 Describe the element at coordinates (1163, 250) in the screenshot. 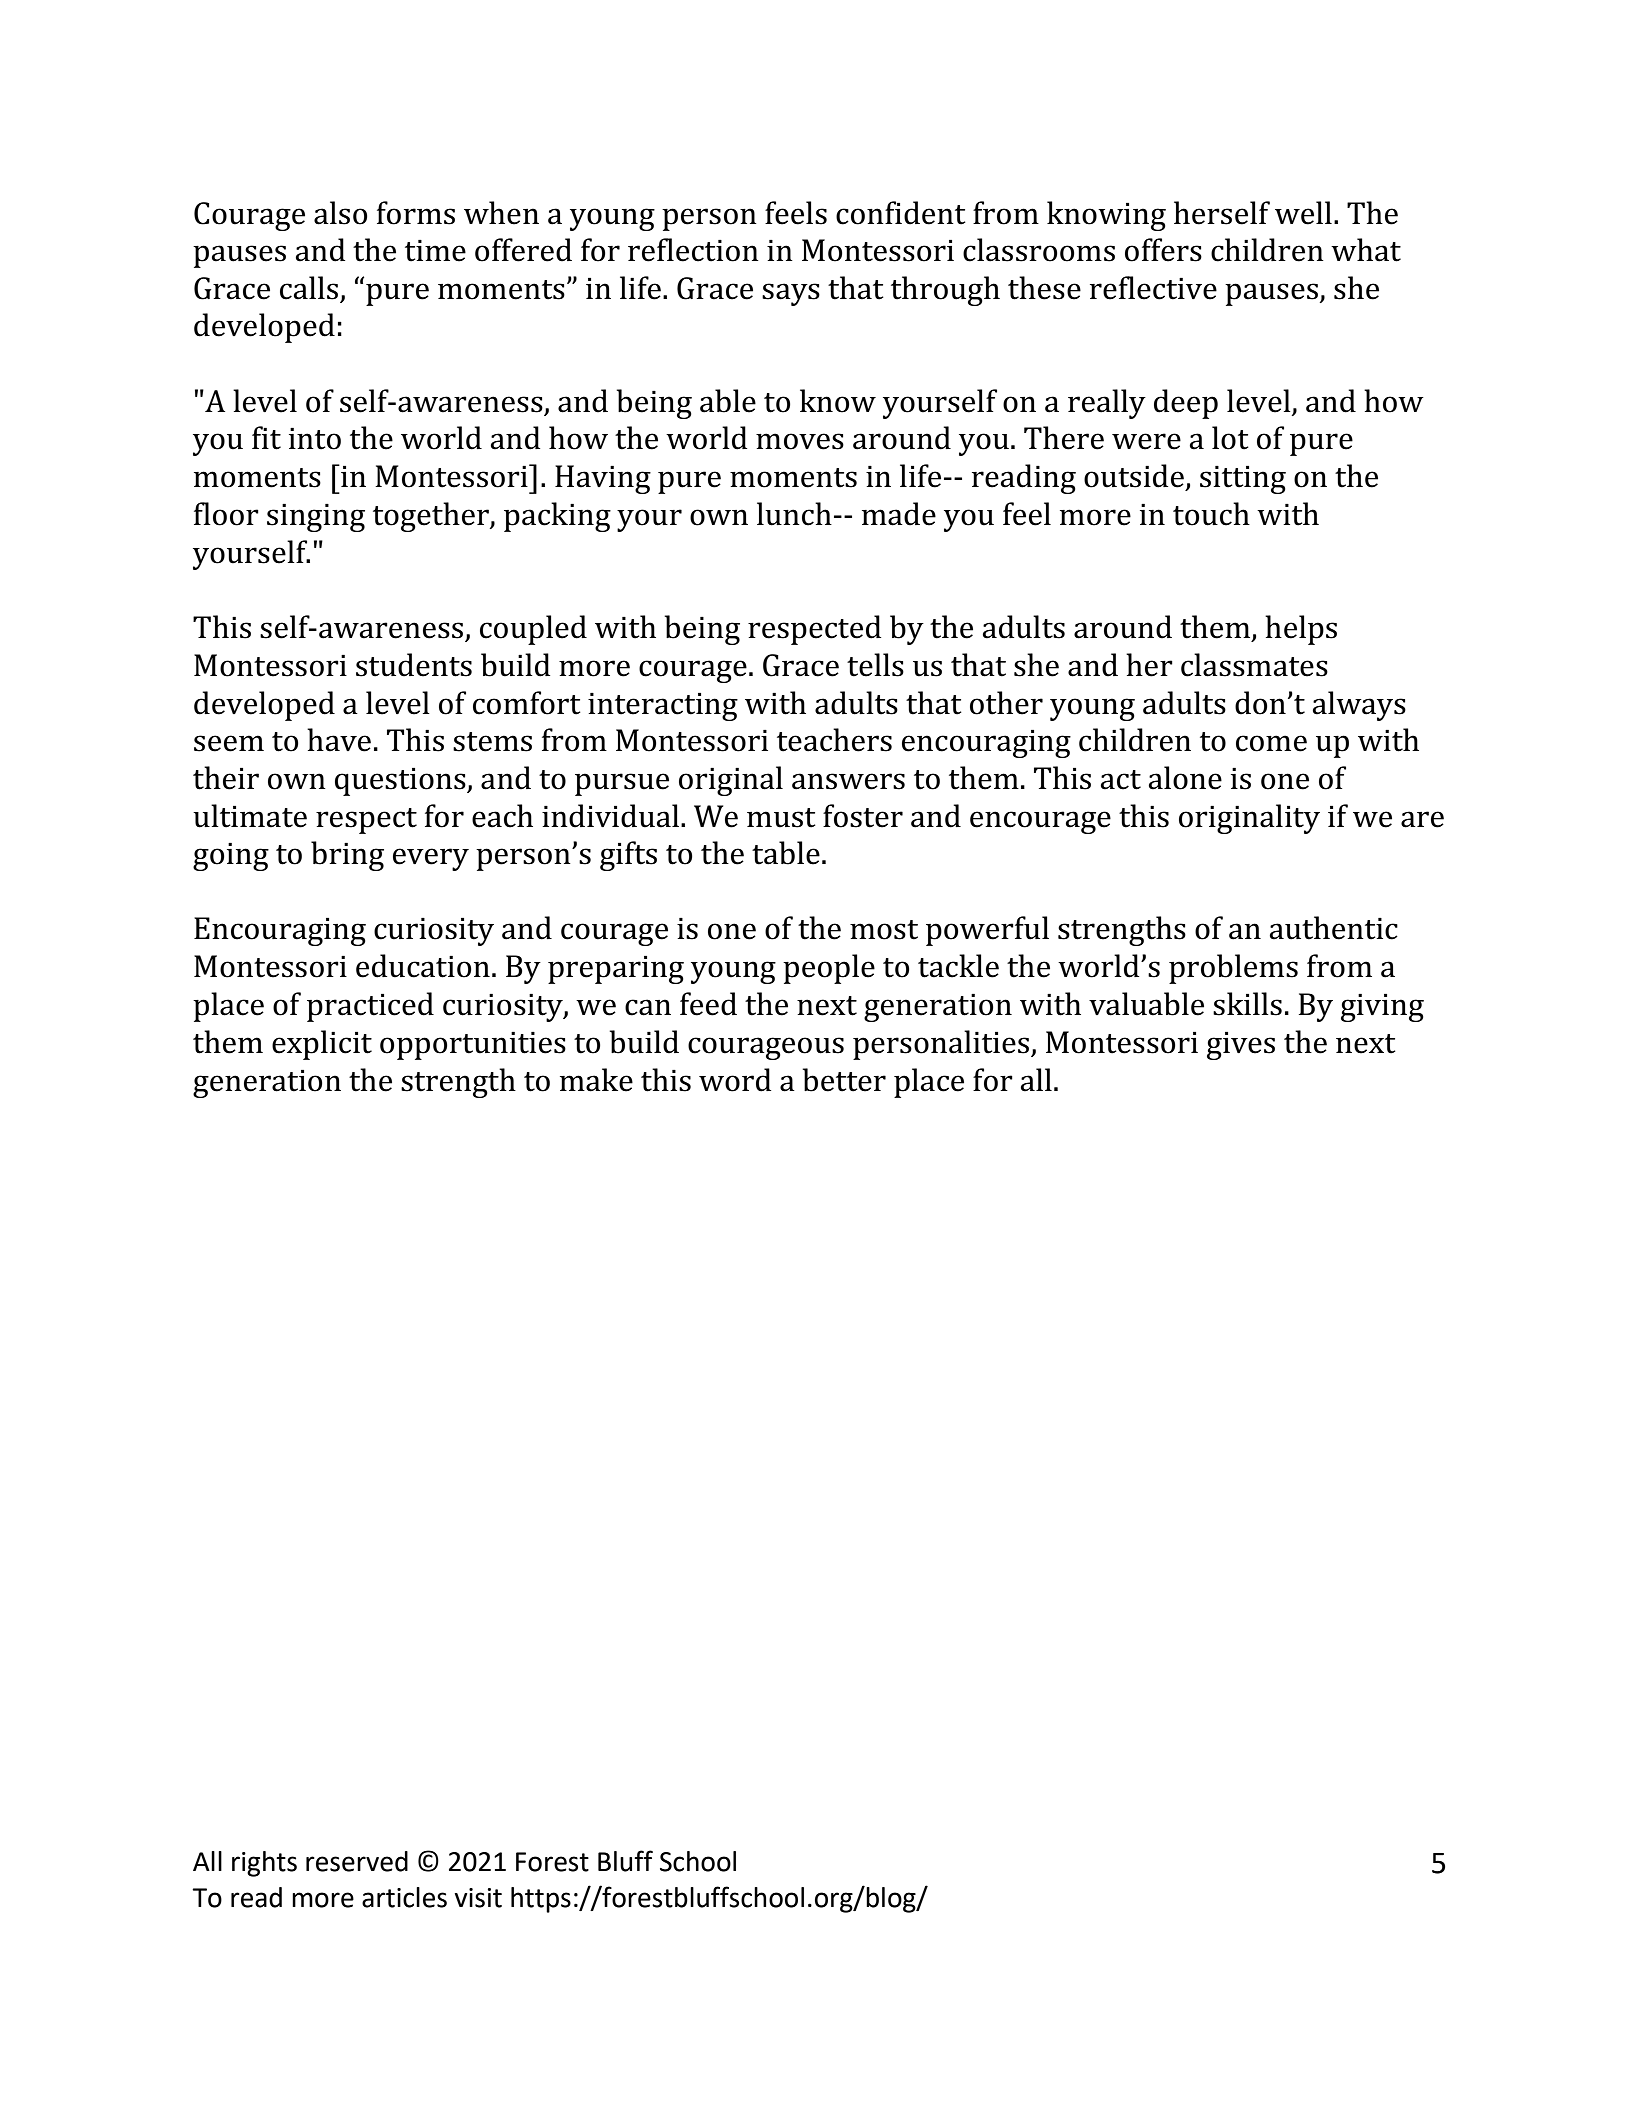

I see `offers` at that location.
